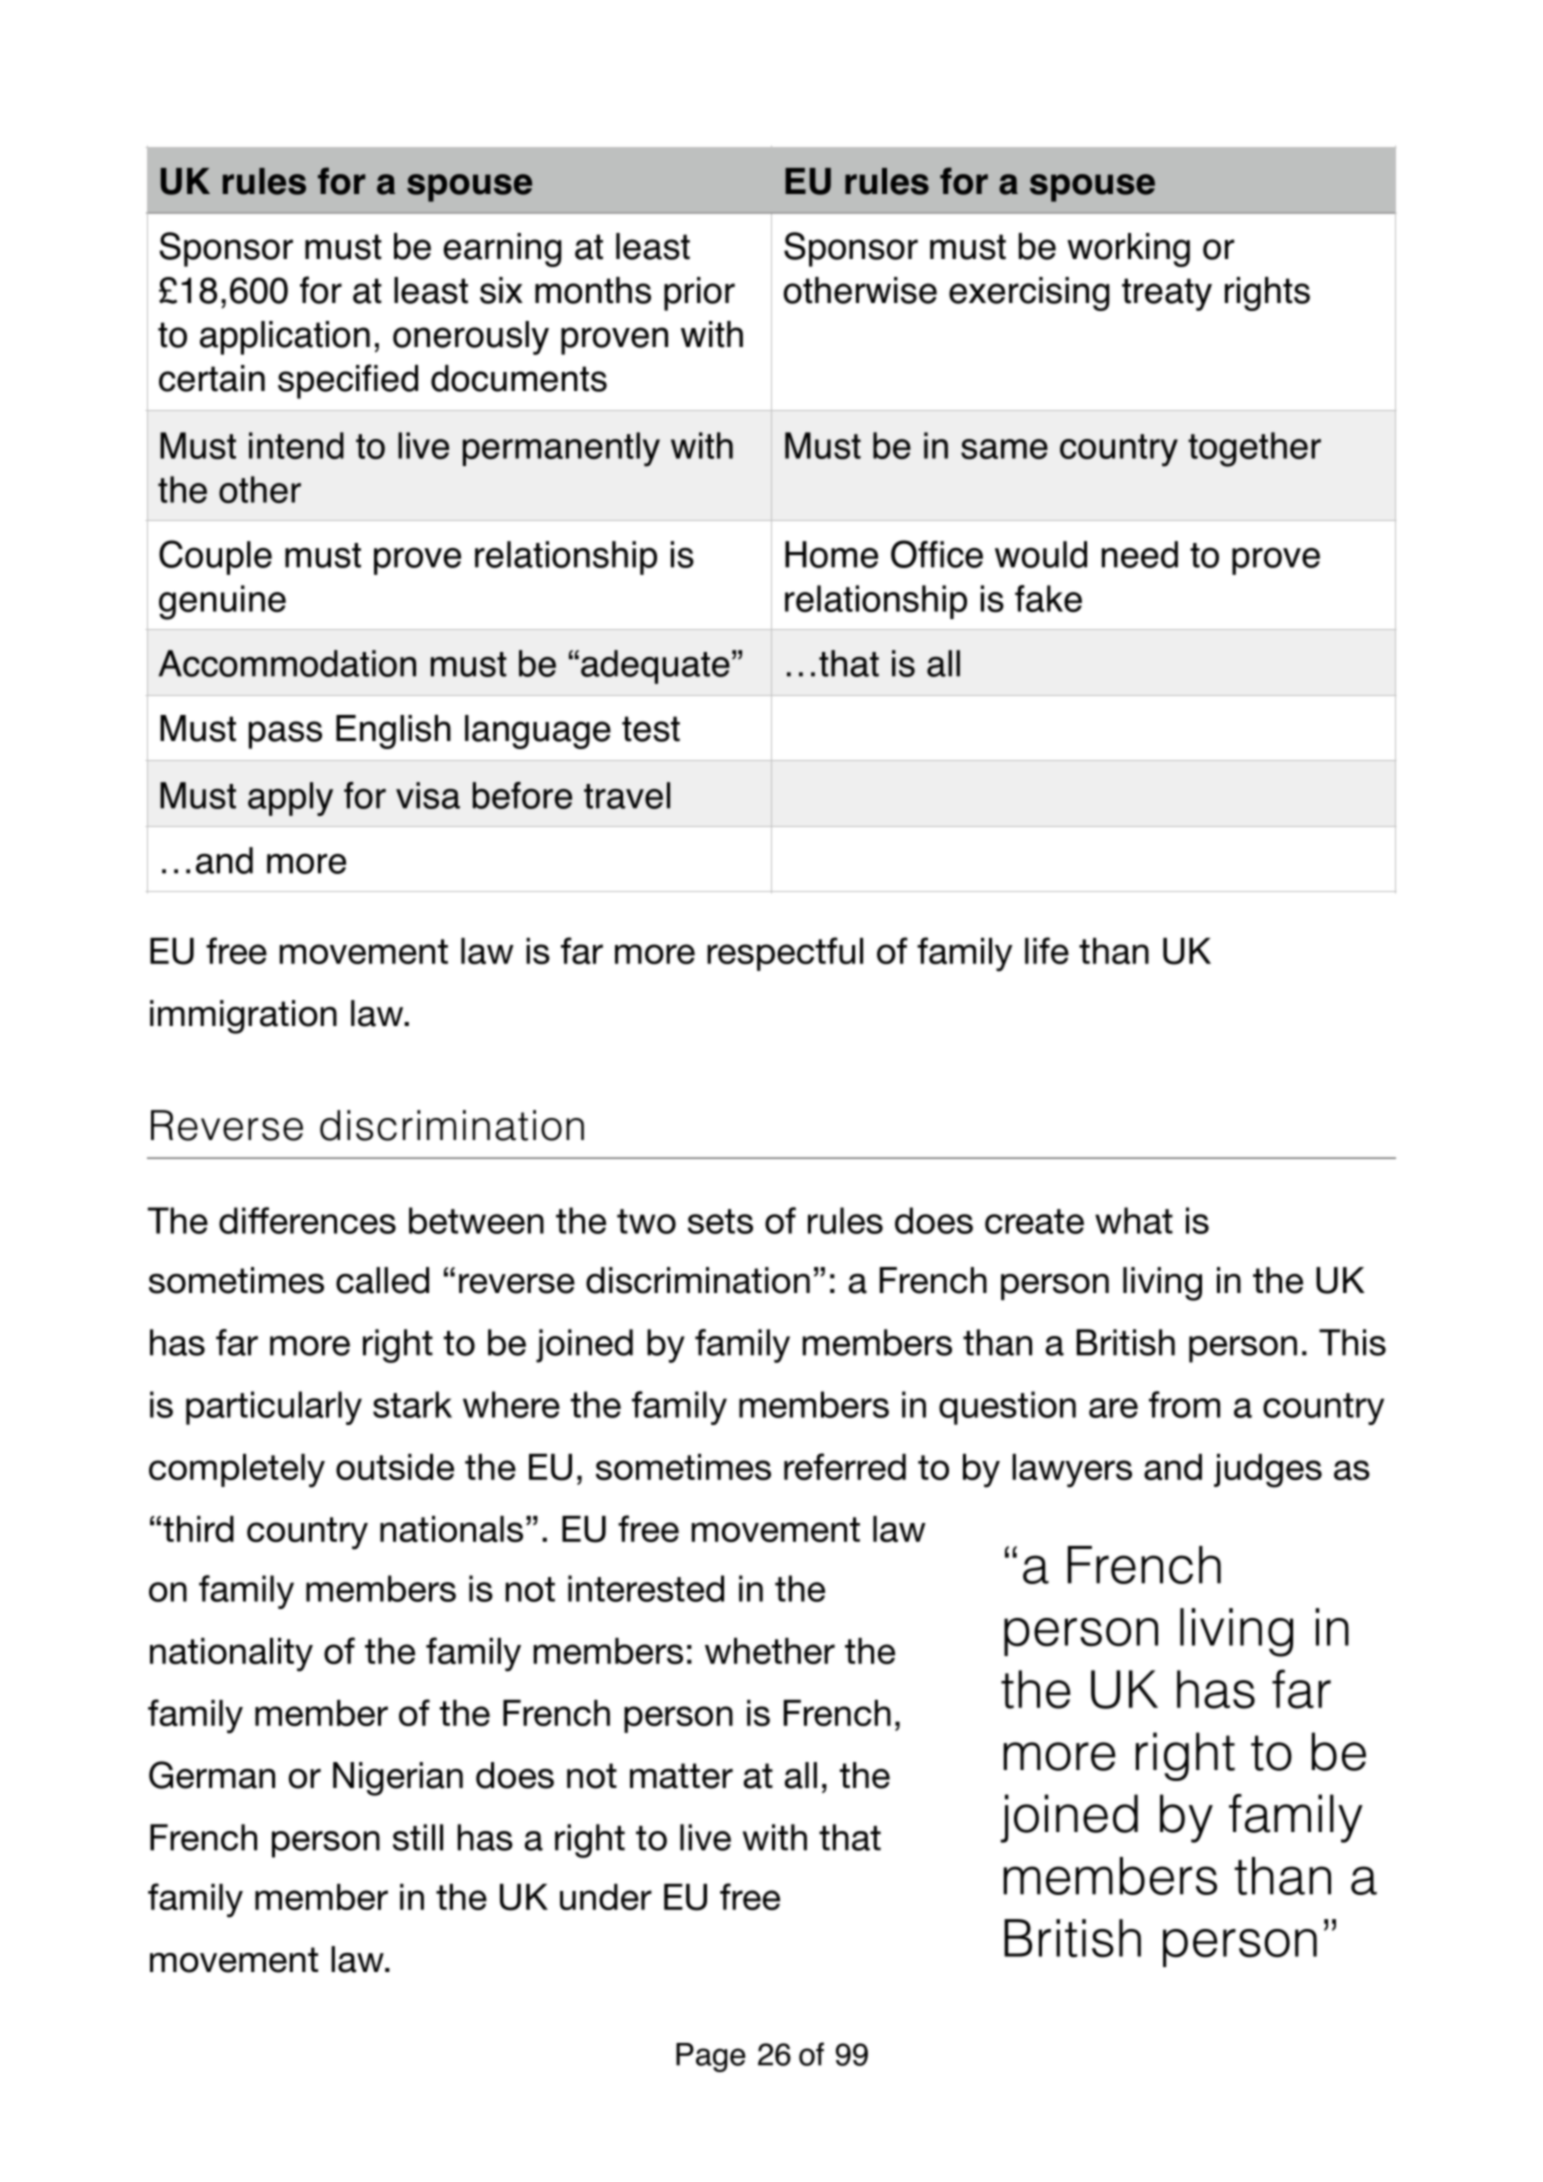 This screenshot has width=1543, height=2182. I want to click on prior, so click(699, 294).
